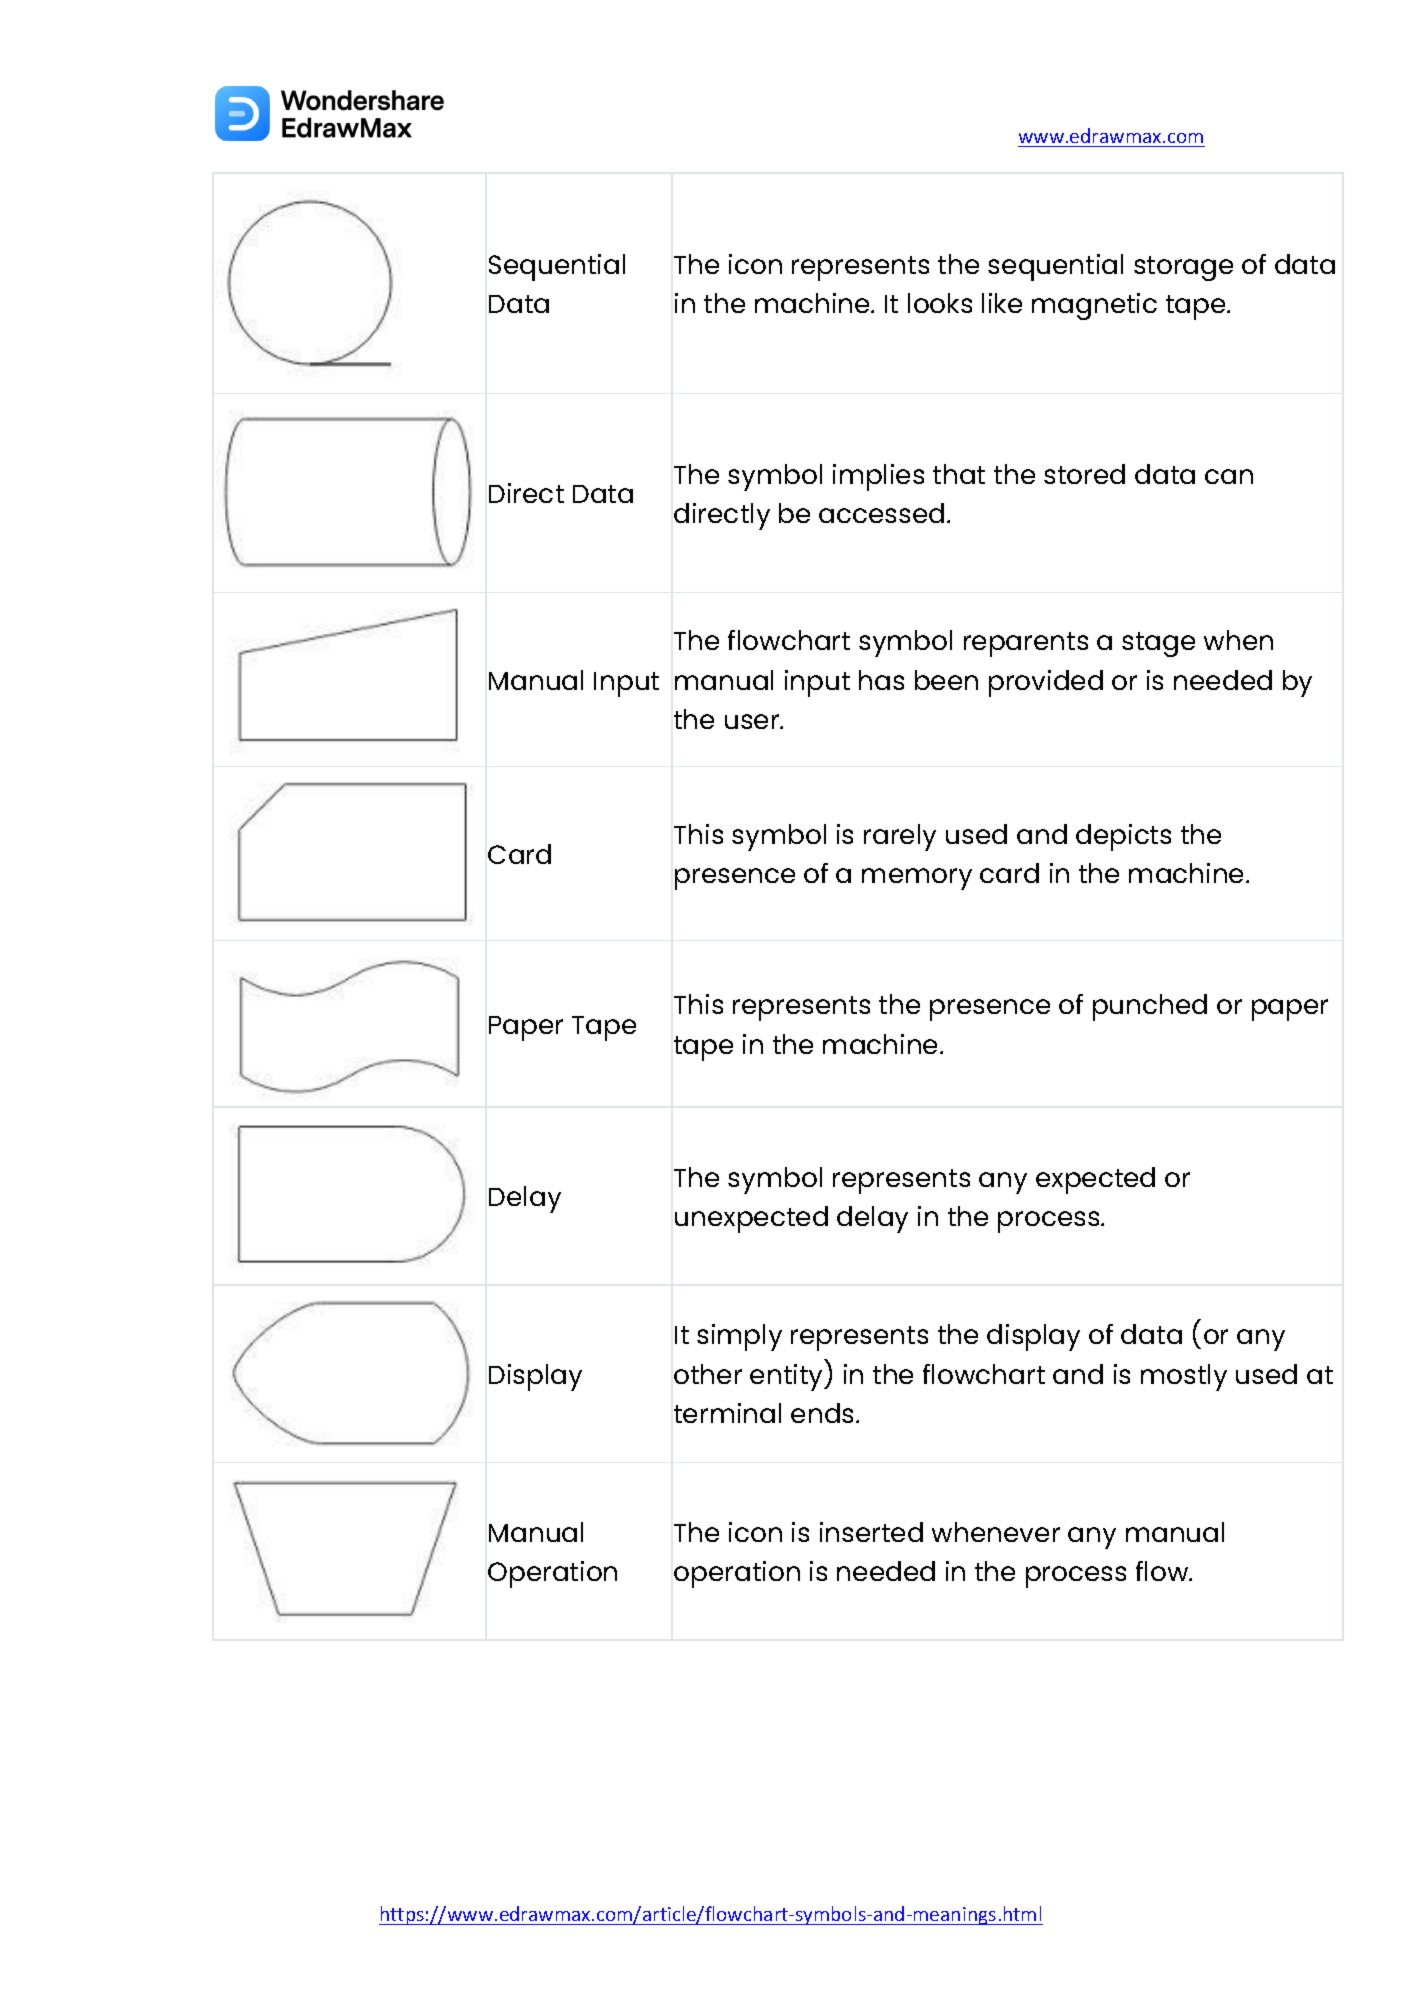  Describe the element at coordinates (940, 303) in the page. I see `looks` at that location.
